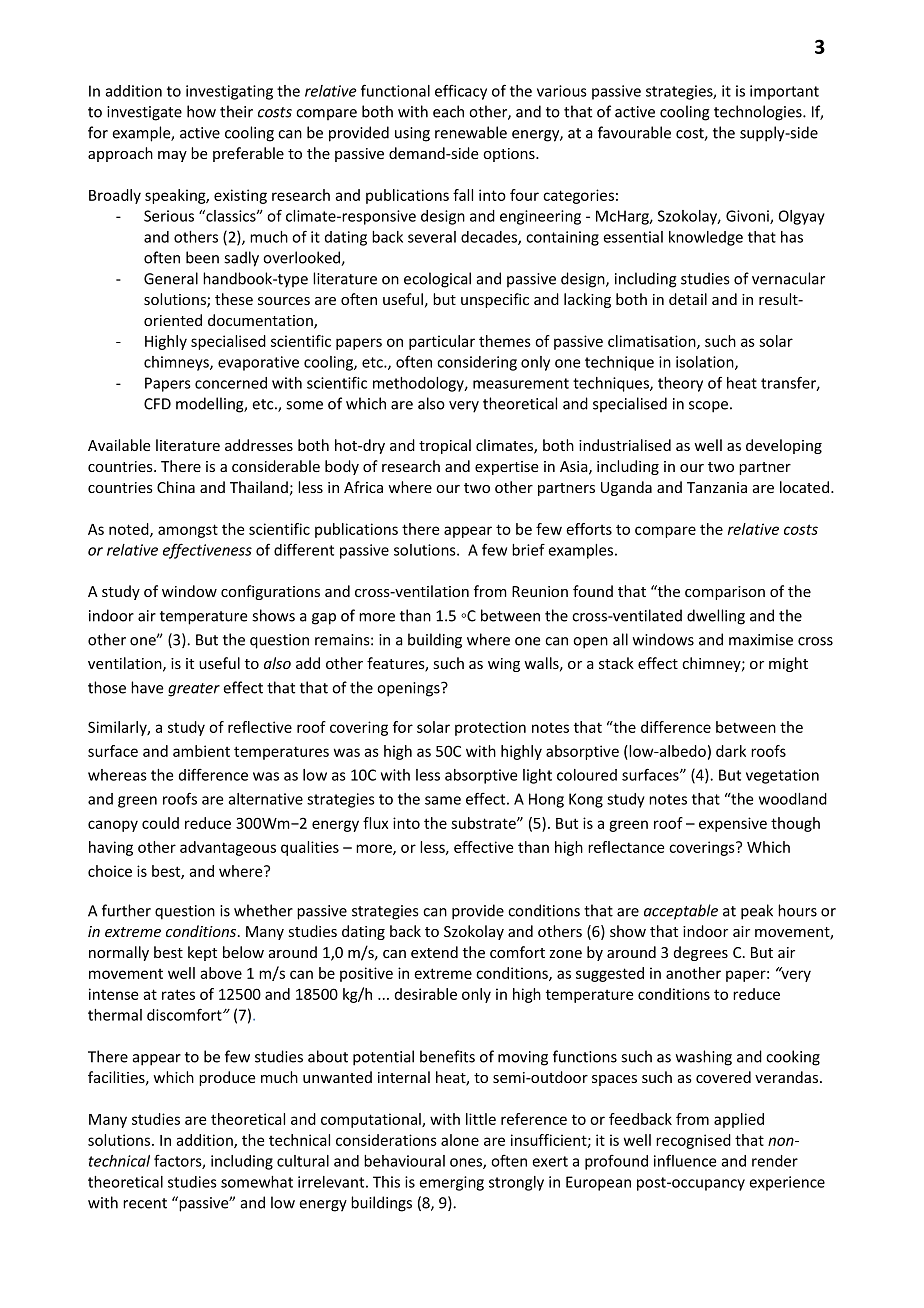 This image has width=924, height=1308. I want to click on technologies, so click(759, 113).
